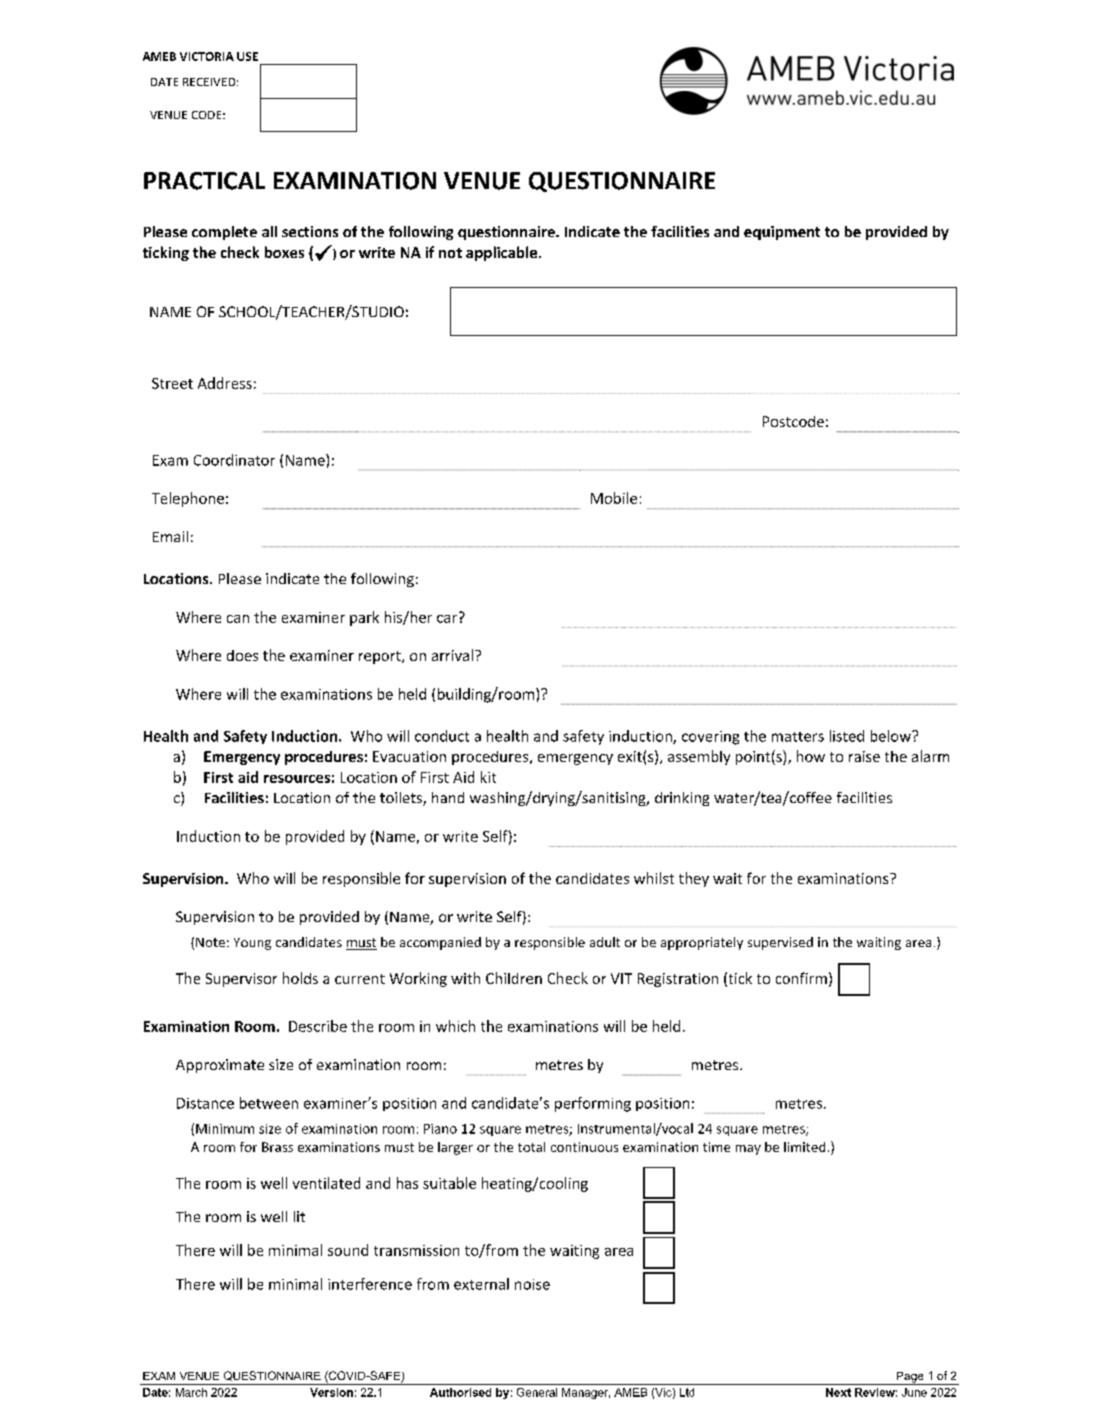  I want to click on car, so click(448, 617).
